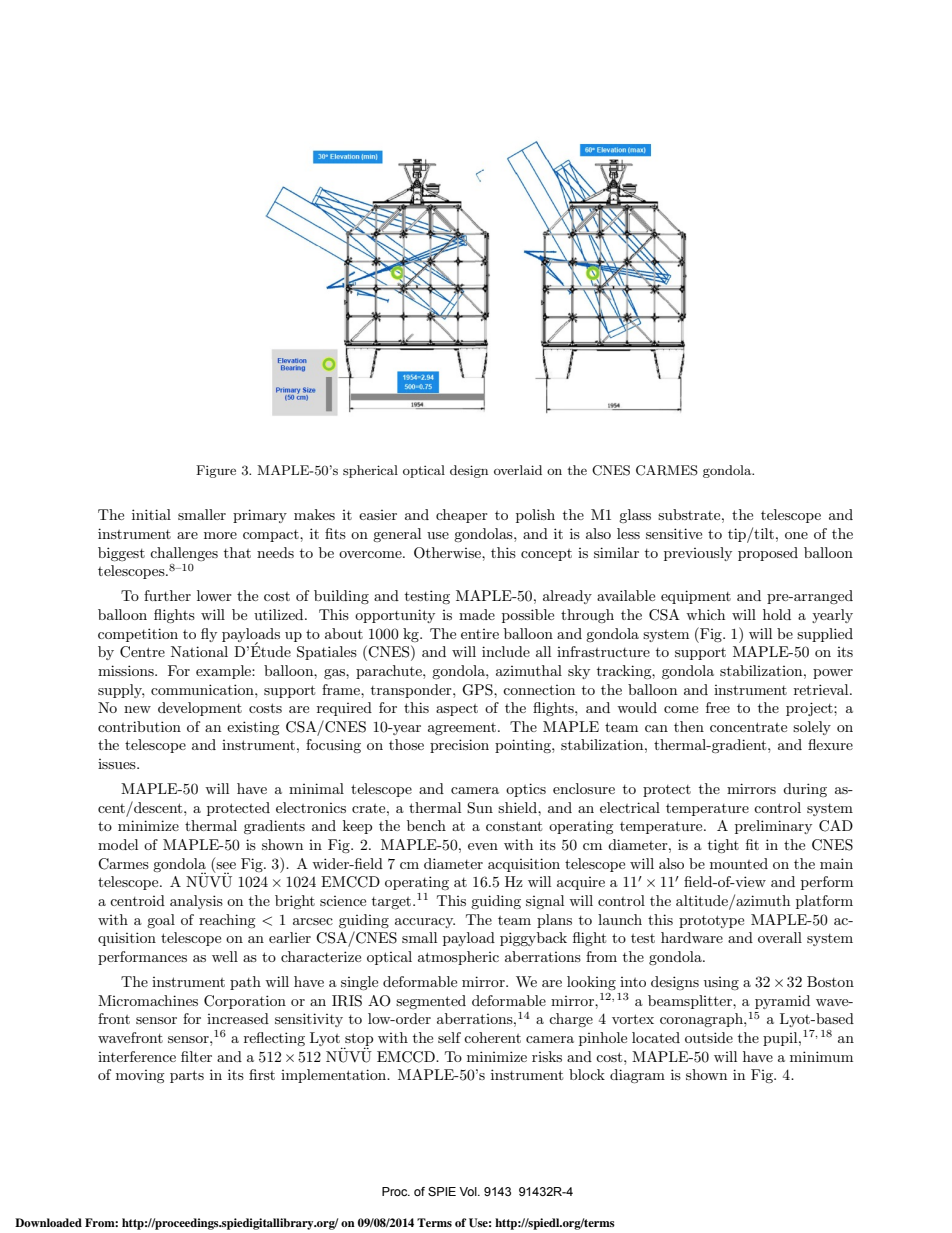 Image resolution: width=952 pixels, height=1233 pixels. What do you see at coordinates (469, 1191) in the page?
I see `Vol` at bounding box center [469, 1191].
